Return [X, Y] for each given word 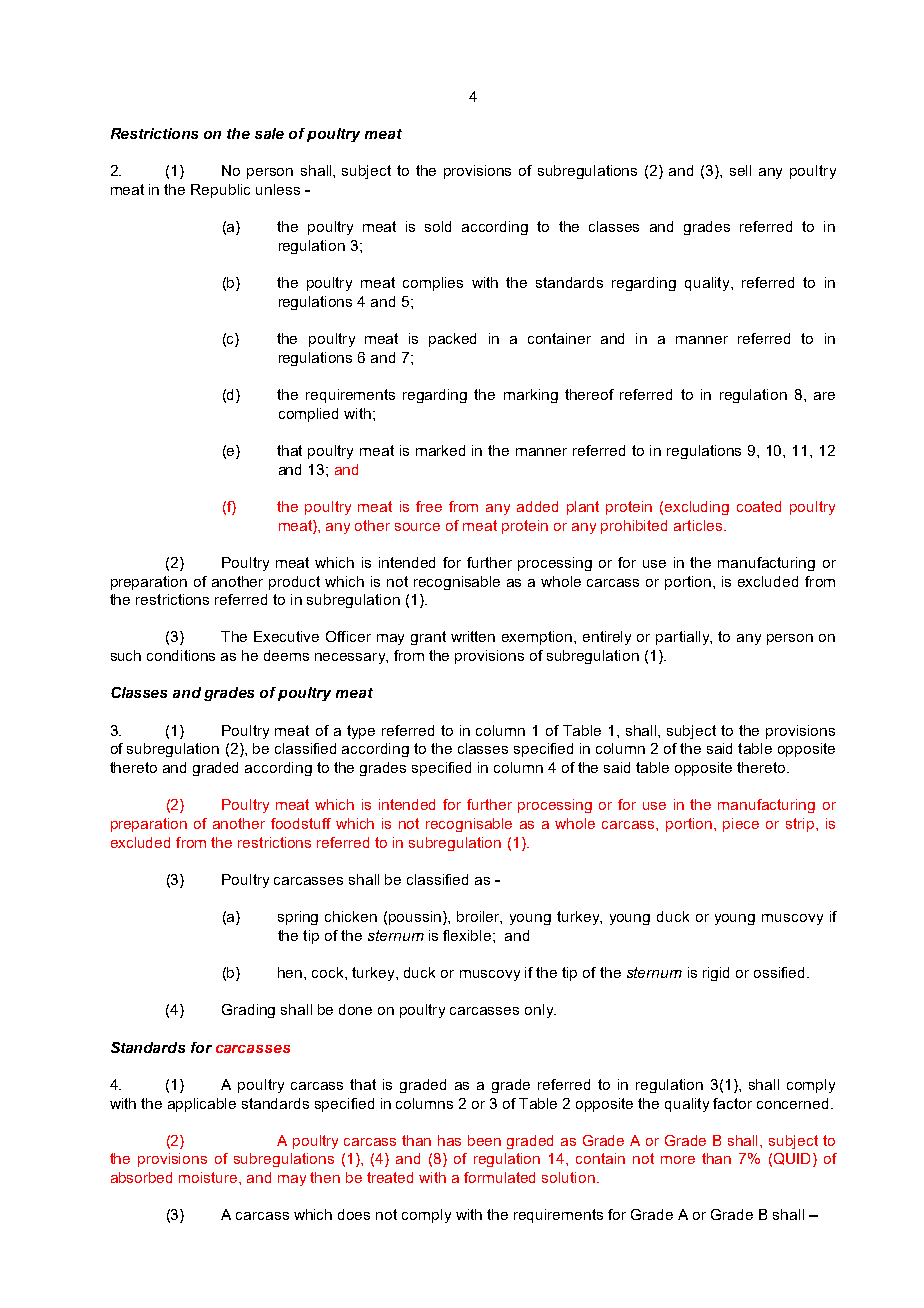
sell [740, 170]
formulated [499, 1177]
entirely [607, 638]
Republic [220, 191]
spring [298, 918]
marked [440, 450]
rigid [716, 974]
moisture [209, 1177]
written [473, 636]
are [824, 396]
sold [438, 226]
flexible [467, 935]
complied [308, 415]
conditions [181, 655]
